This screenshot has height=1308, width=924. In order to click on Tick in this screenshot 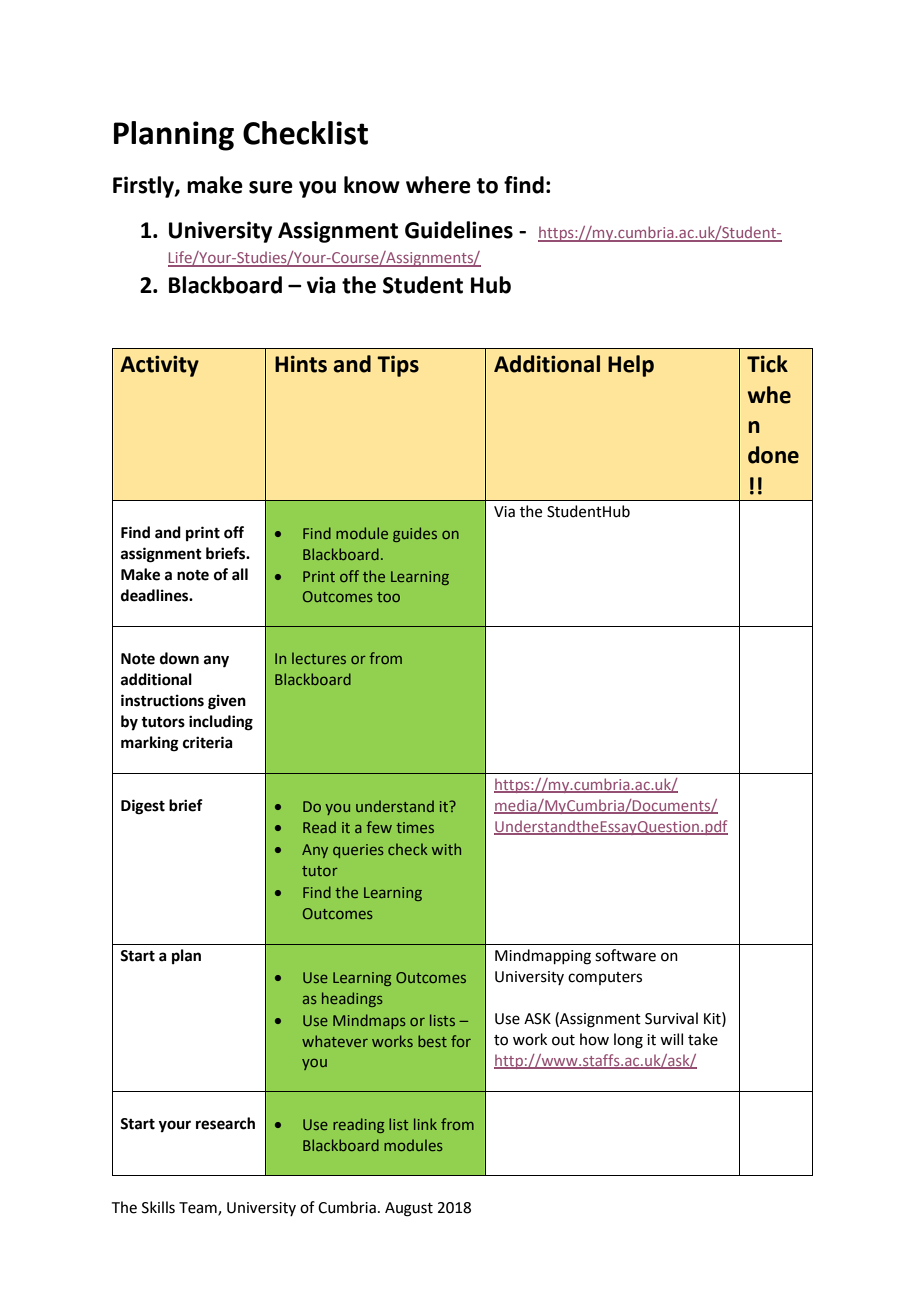, I will do `click(767, 364)`.
